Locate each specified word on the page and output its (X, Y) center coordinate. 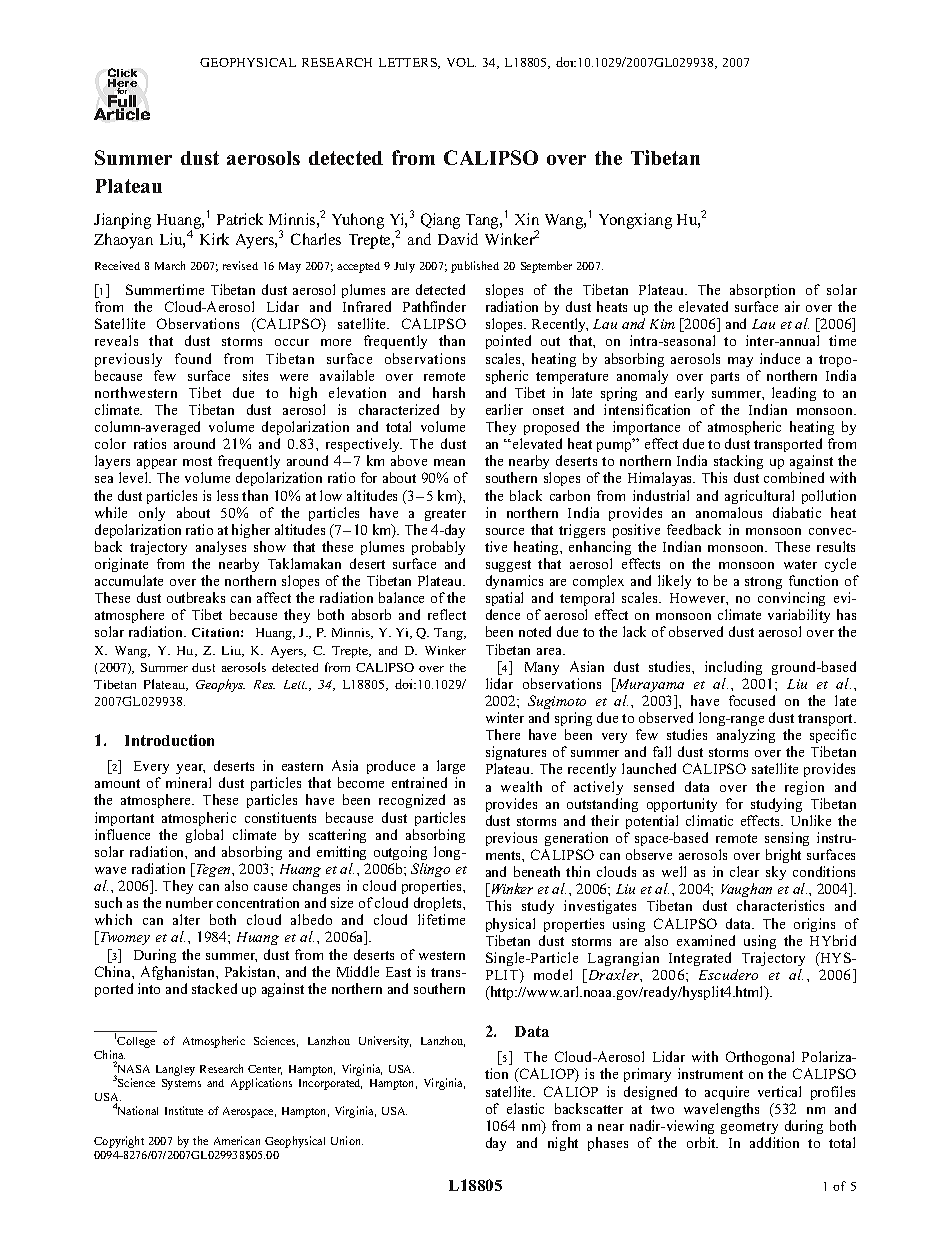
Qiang (440, 221)
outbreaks (196, 597)
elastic (525, 1108)
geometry (749, 1128)
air (792, 306)
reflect (447, 614)
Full (123, 101)
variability (799, 618)
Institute (184, 1110)
